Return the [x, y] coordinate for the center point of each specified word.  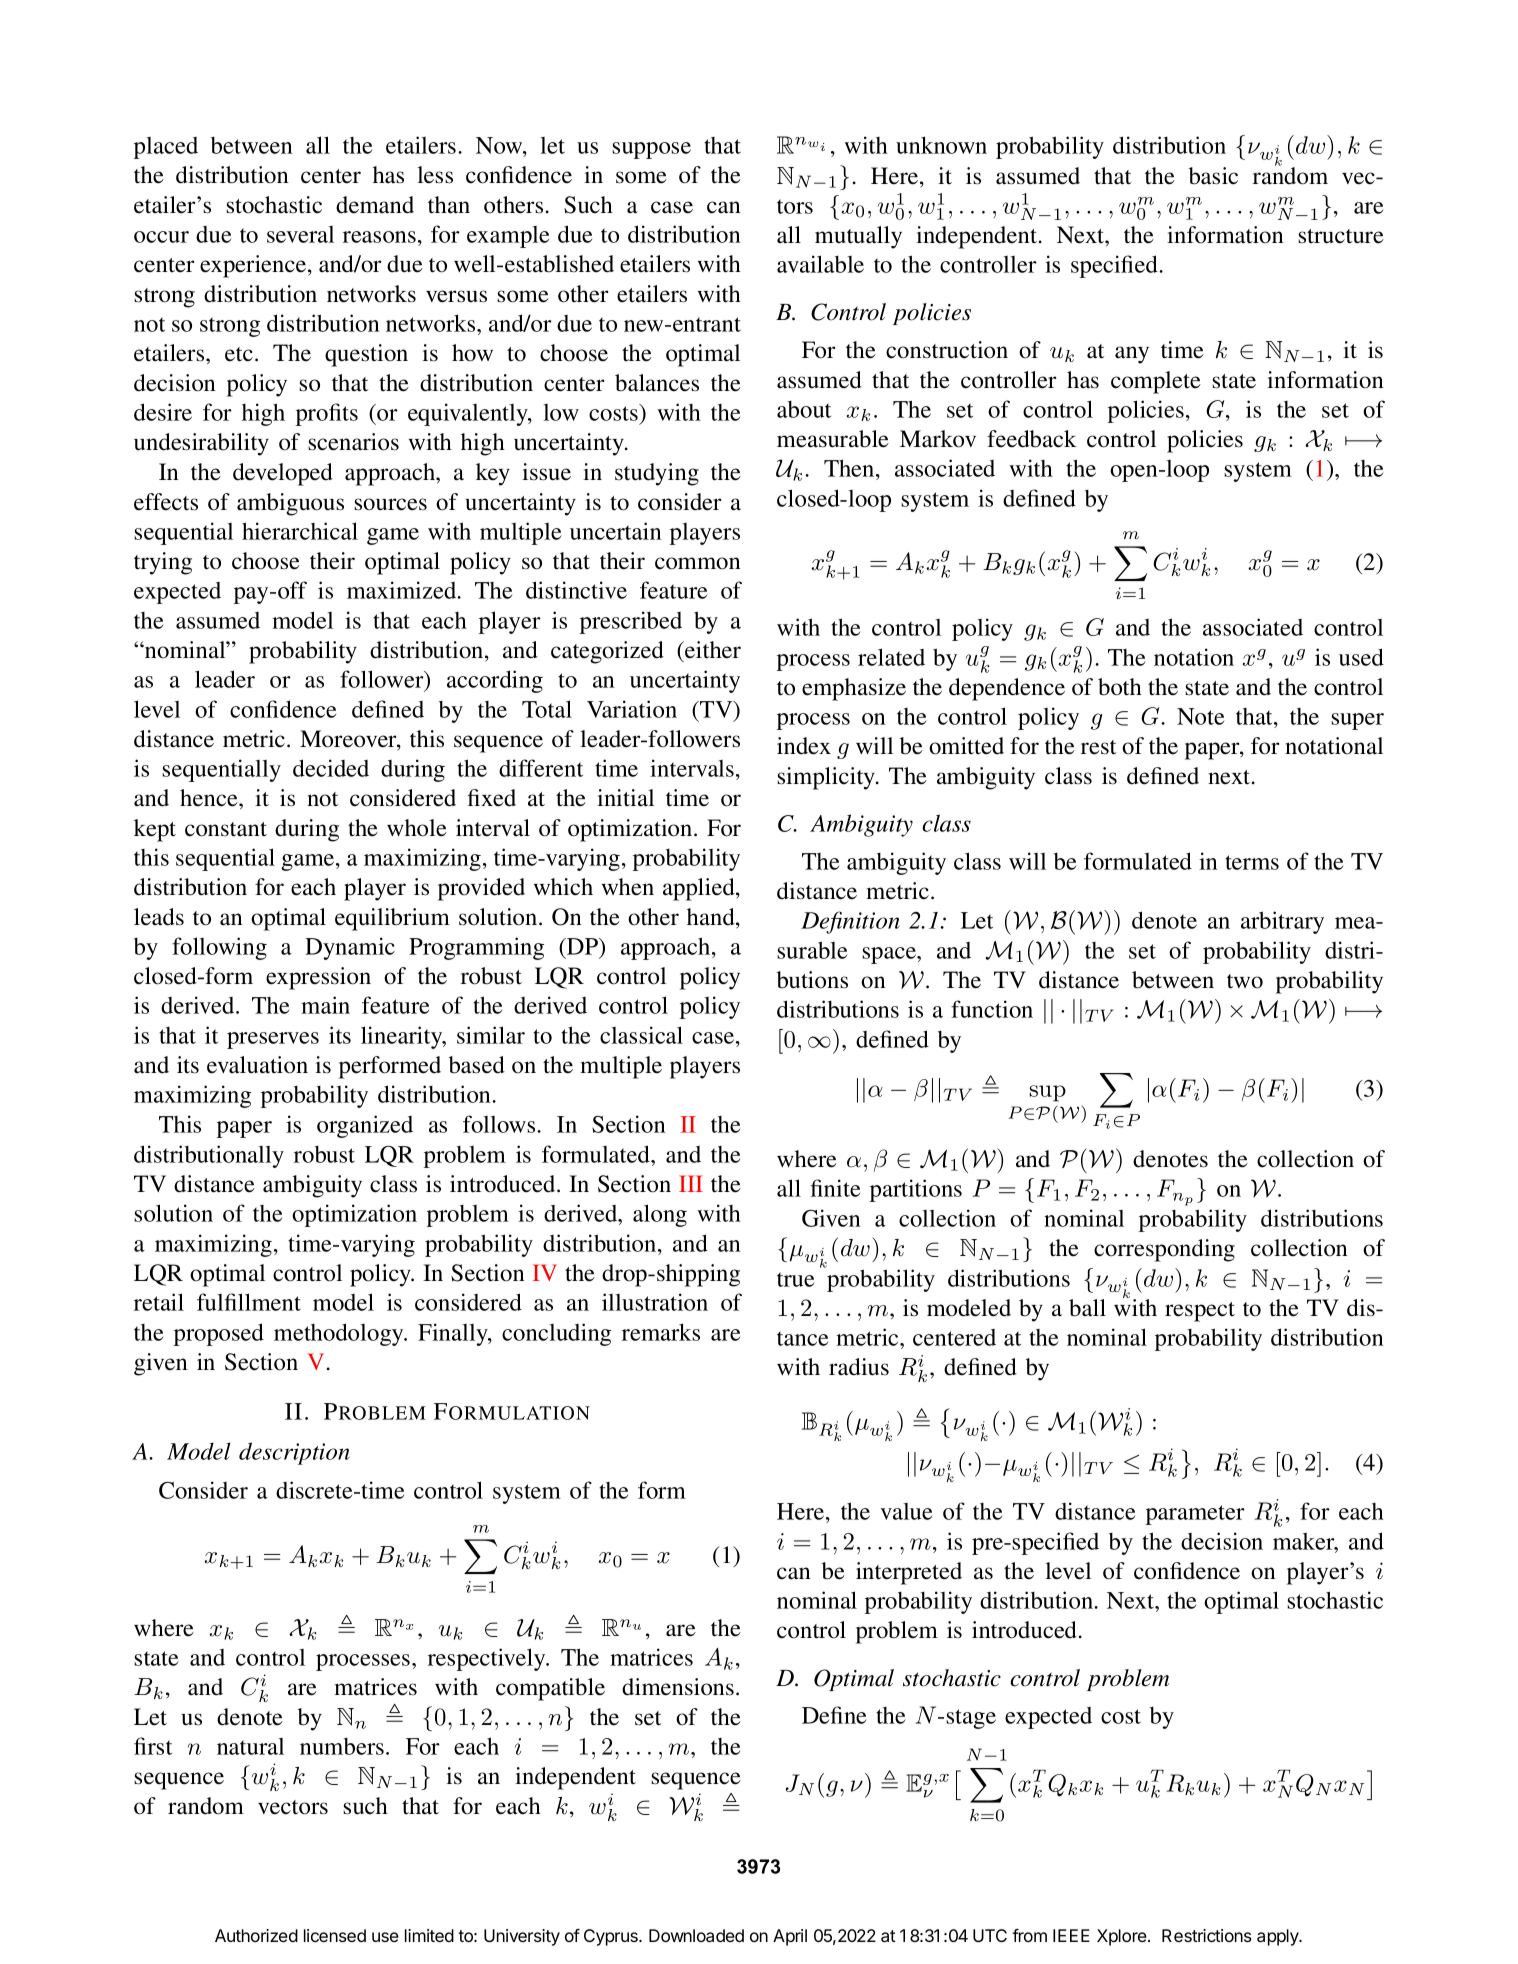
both [1120, 687]
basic [1213, 176]
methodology [340, 1334]
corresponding [1164, 1250]
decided [331, 768]
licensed [335, 1935]
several [300, 234]
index [804, 746]
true [795, 1279]
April [790, 1937]
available [820, 264]
